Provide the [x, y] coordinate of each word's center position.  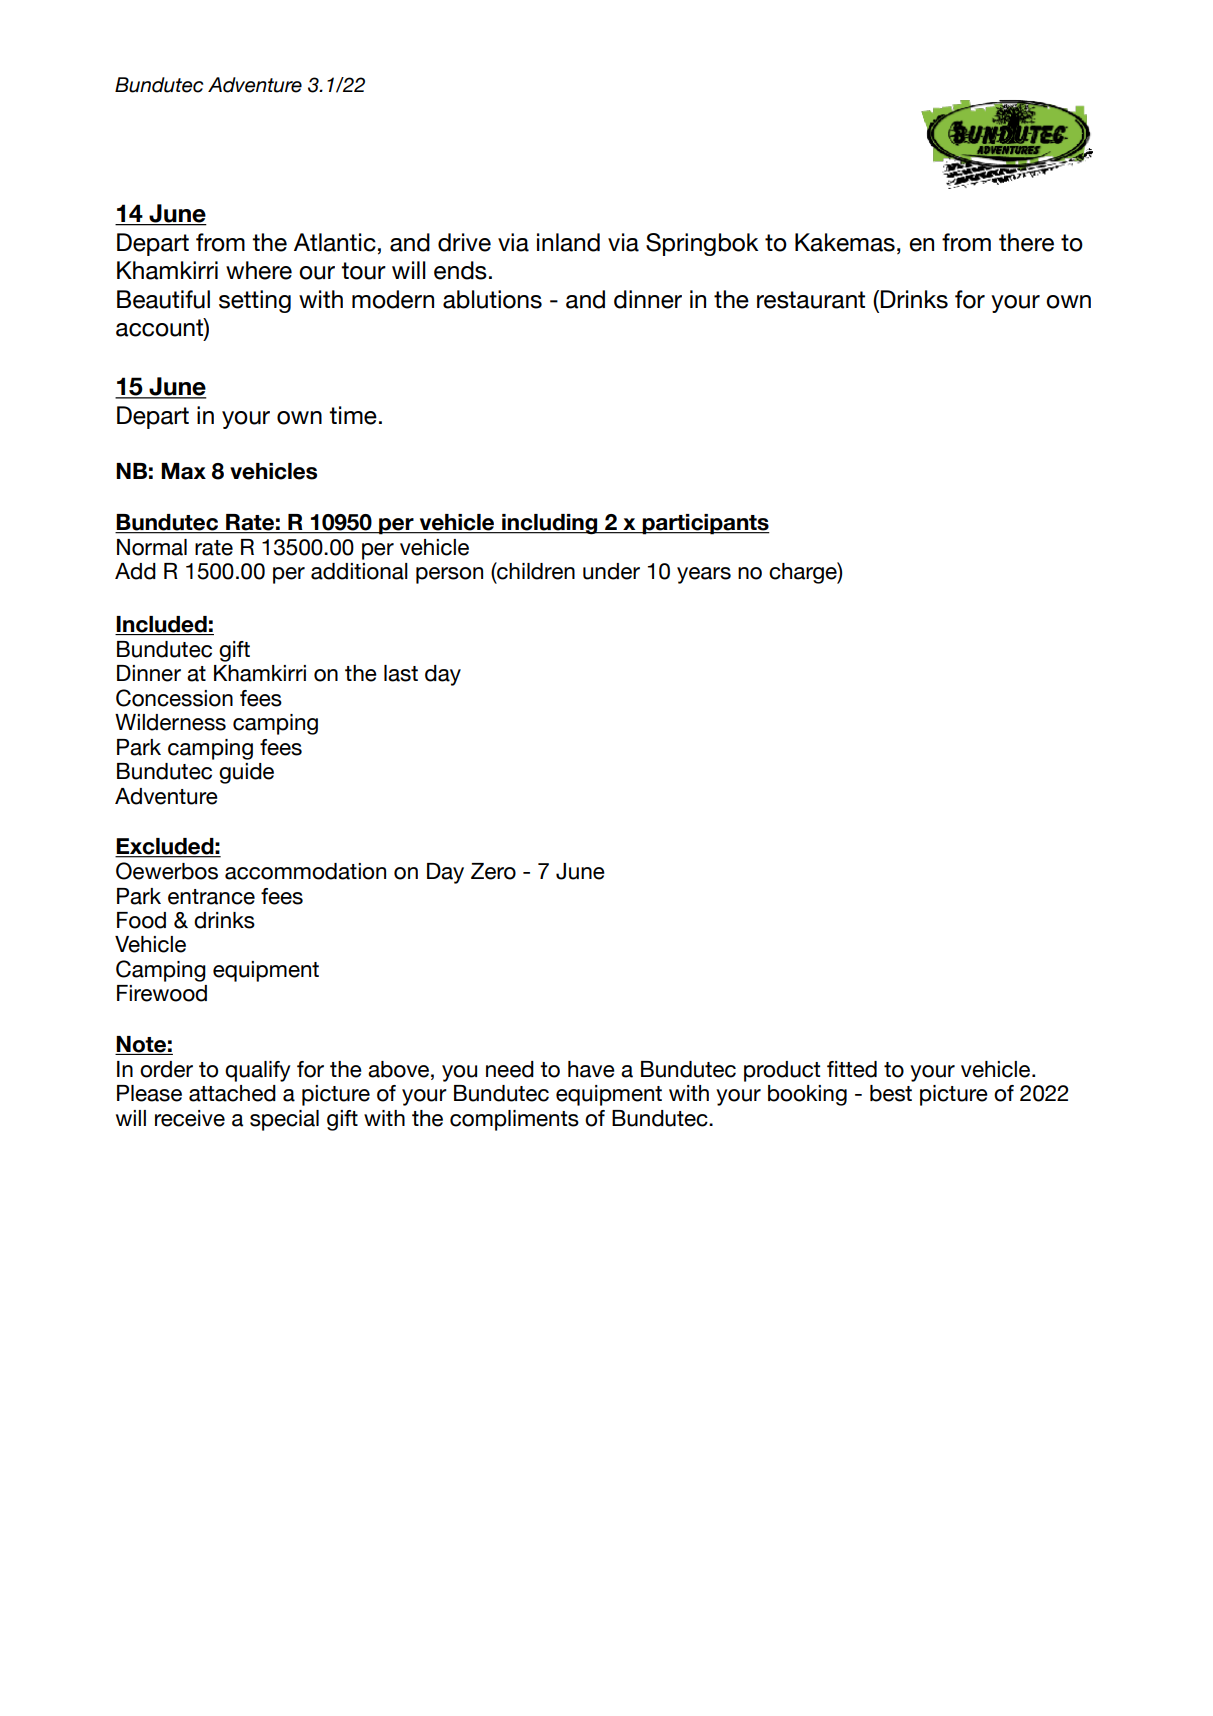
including [550, 524]
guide [246, 773]
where [259, 270]
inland [568, 242]
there [1026, 242]
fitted [852, 1069]
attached [232, 1093]
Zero [493, 871]
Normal [152, 547]
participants [705, 524]
